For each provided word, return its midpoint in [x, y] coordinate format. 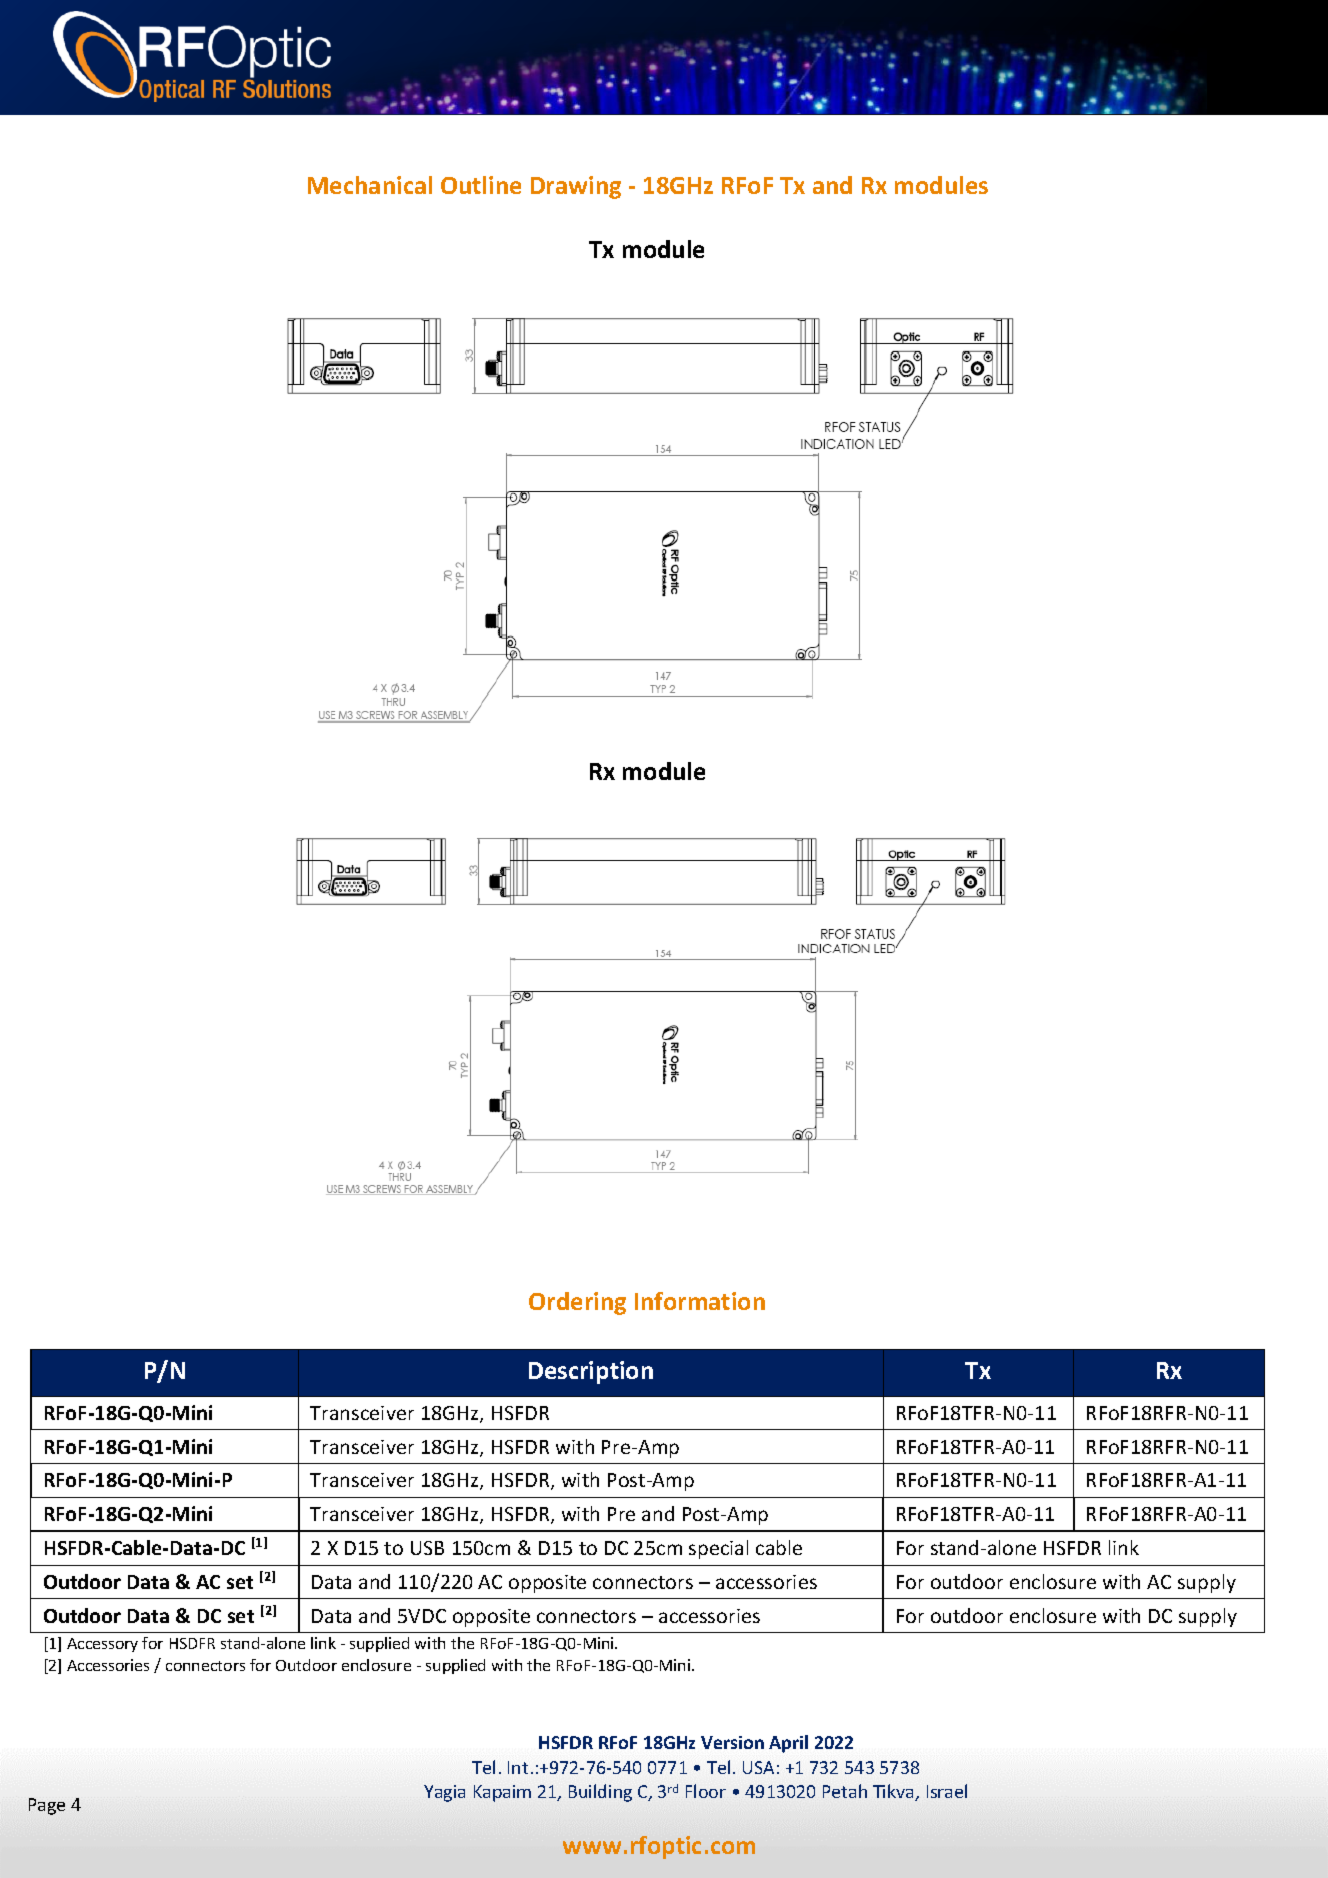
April [788, 1744]
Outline [481, 185]
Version [732, 1742]
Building [600, 1793]
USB [427, 1548]
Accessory [102, 1645]
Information [700, 1301]
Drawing [576, 187]
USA [758, 1767]
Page [47, 1806]
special [718, 1549]
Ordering [577, 1303]
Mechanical [370, 185]
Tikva [894, 1792]
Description [591, 1372]
